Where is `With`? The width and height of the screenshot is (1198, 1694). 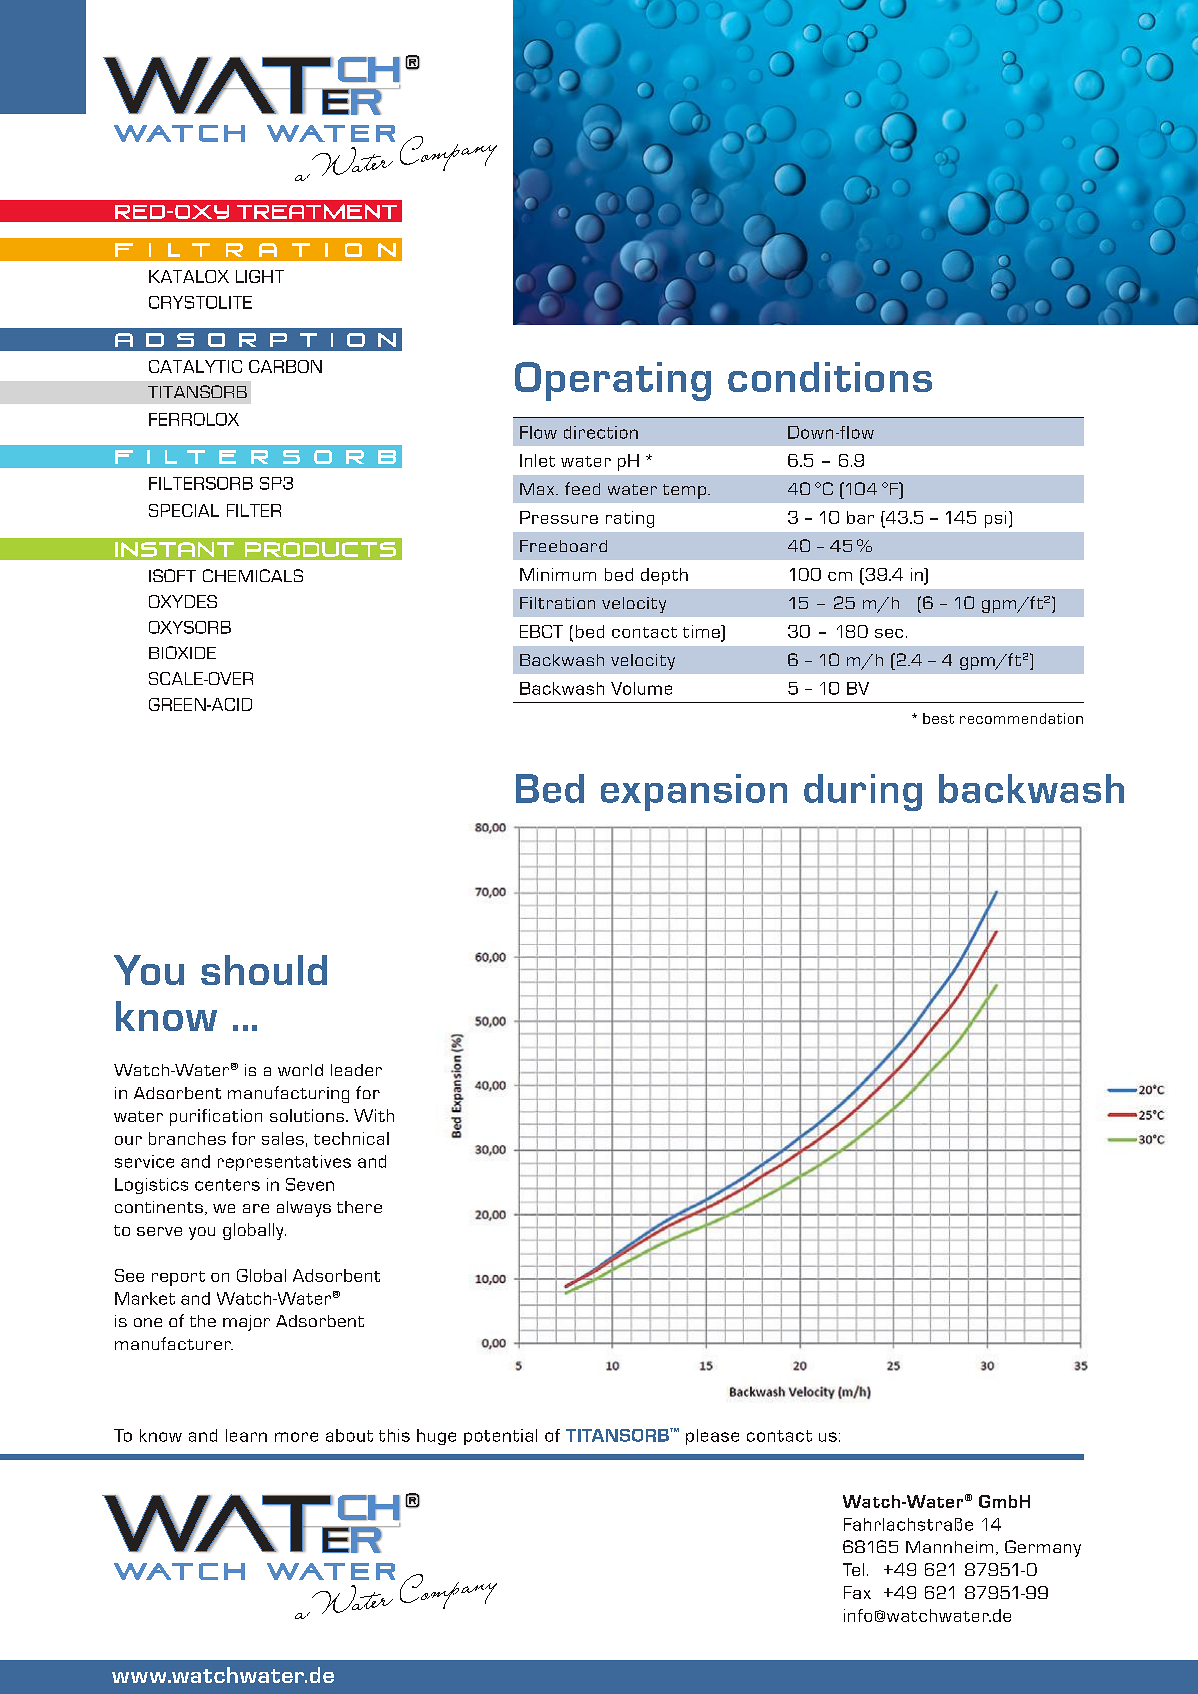 With is located at coordinates (374, 1115).
